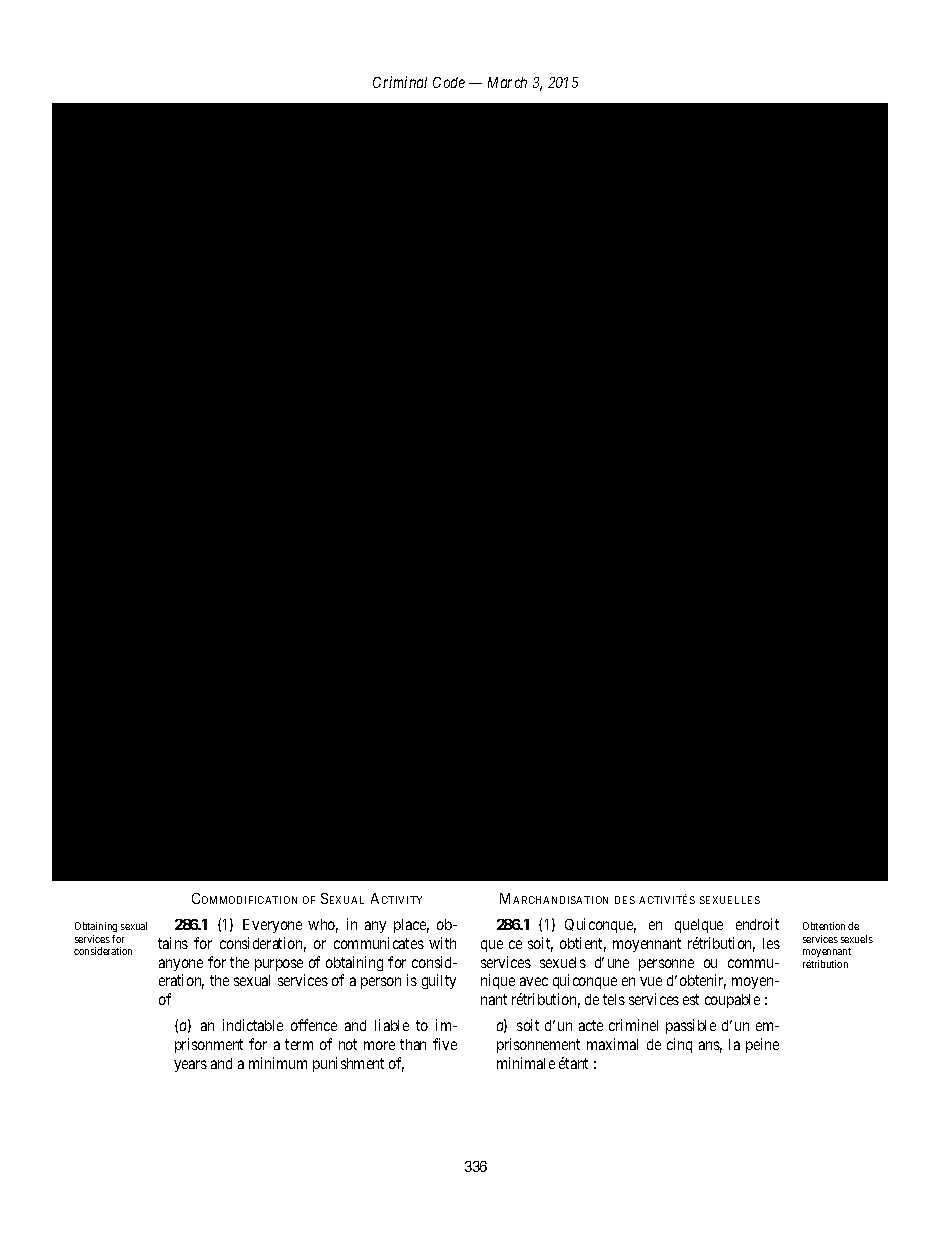 Image resolution: width=952 pixels, height=1233 pixels. Describe the element at coordinates (691, 999) in the screenshot. I see `est` at that location.
